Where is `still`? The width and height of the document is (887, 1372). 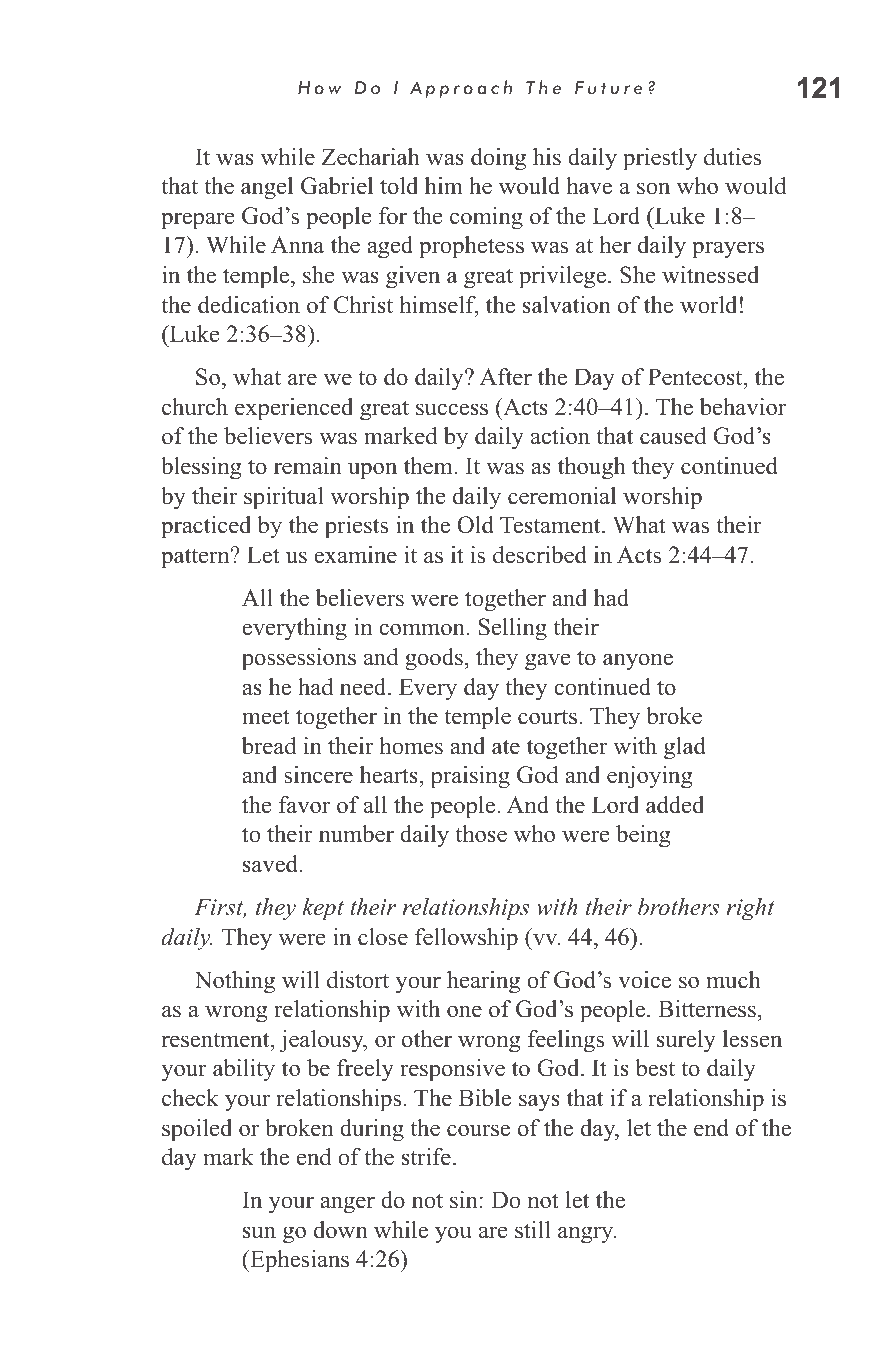
still is located at coordinates (533, 1230).
